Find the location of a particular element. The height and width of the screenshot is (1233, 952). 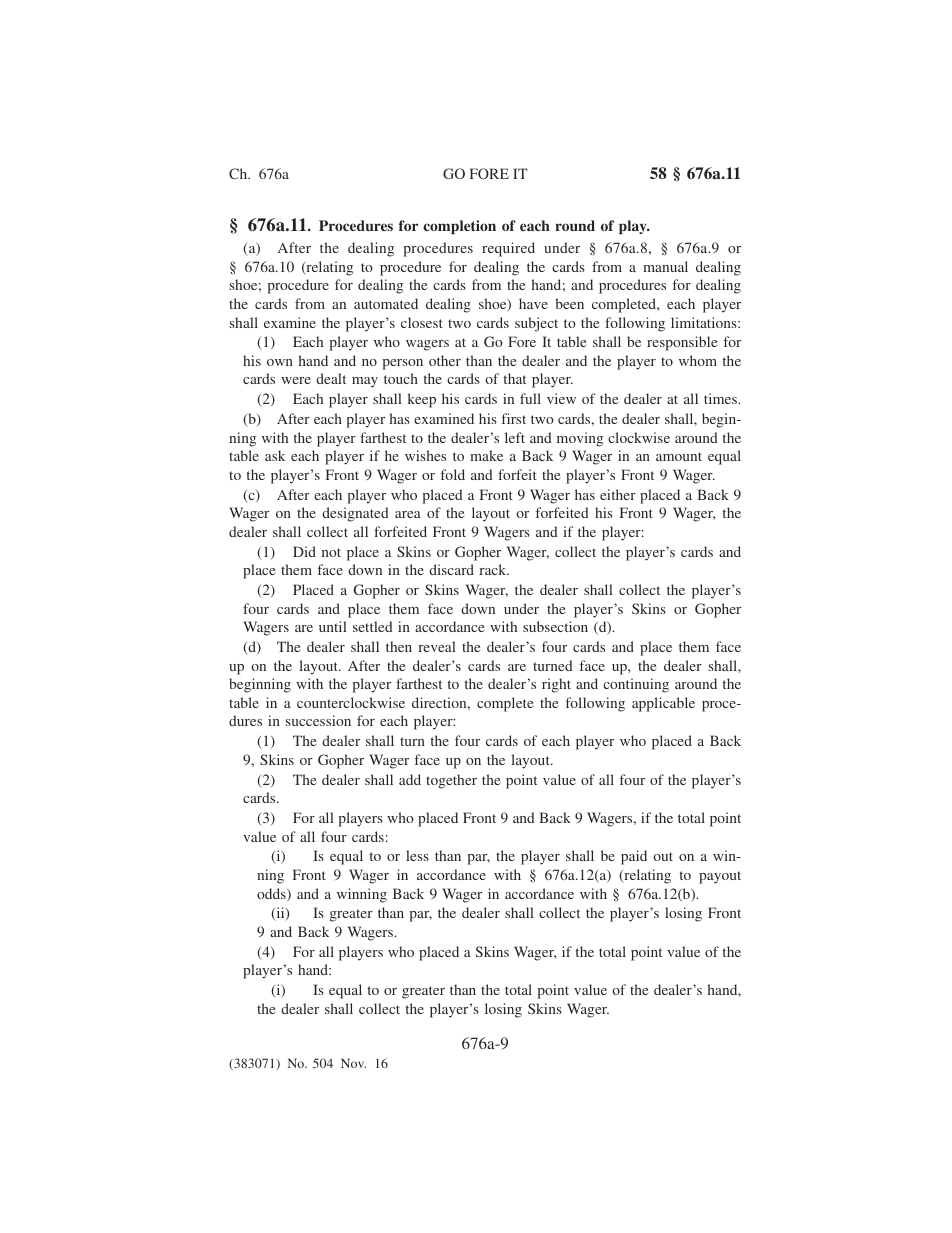

required is located at coordinates (508, 249).
